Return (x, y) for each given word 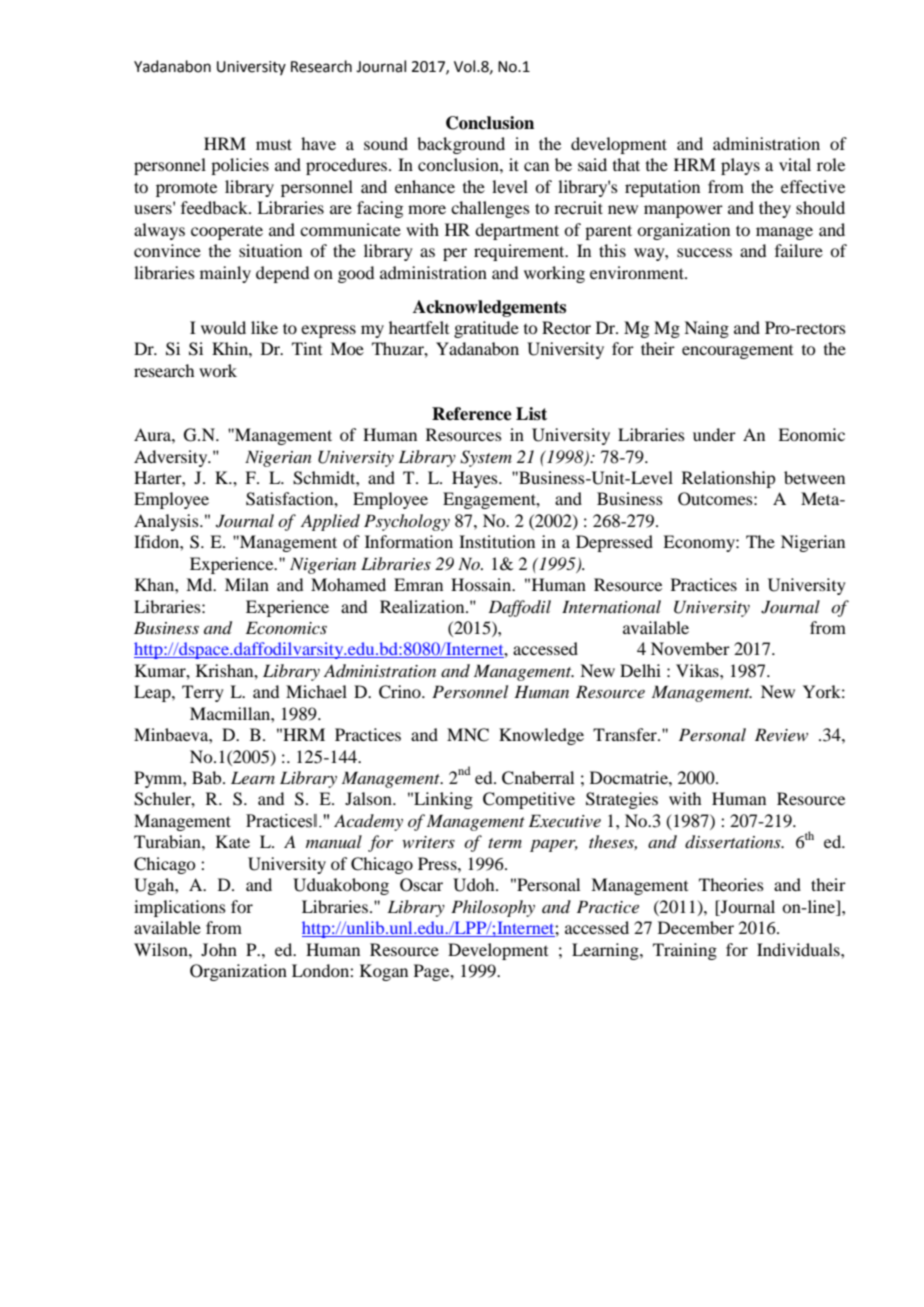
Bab (208, 777)
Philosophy (493, 908)
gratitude (486, 329)
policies (240, 166)
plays (740, 166)
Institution (497, 541)
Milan (247, 584)
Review (781, 734)
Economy (700, 543)
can (536, 166)
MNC (468, 735)
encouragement (737, 352)
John (219, 949)
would (223, 327)
